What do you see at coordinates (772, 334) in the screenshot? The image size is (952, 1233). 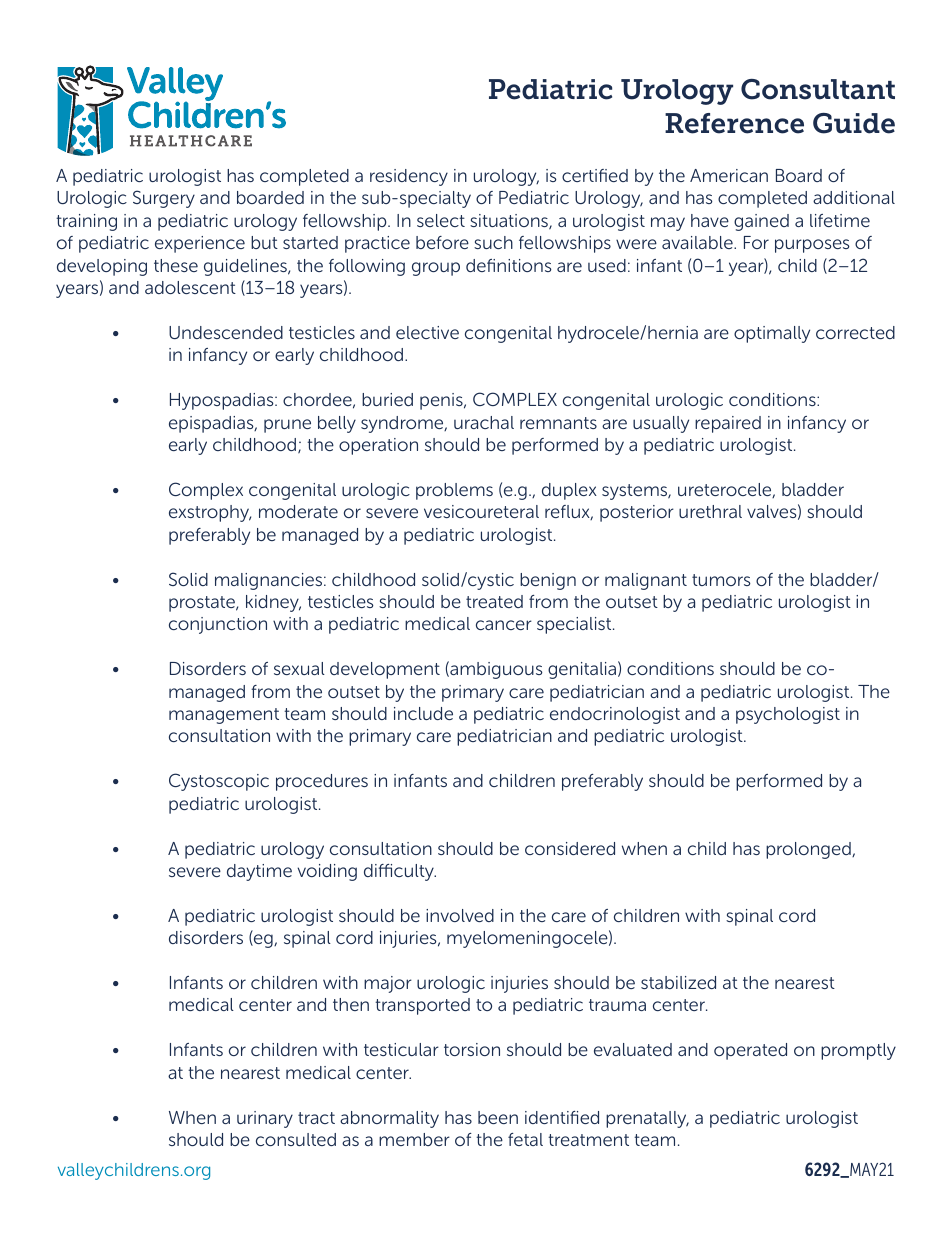 I see `optimally` at bounding box center [772, 334].
